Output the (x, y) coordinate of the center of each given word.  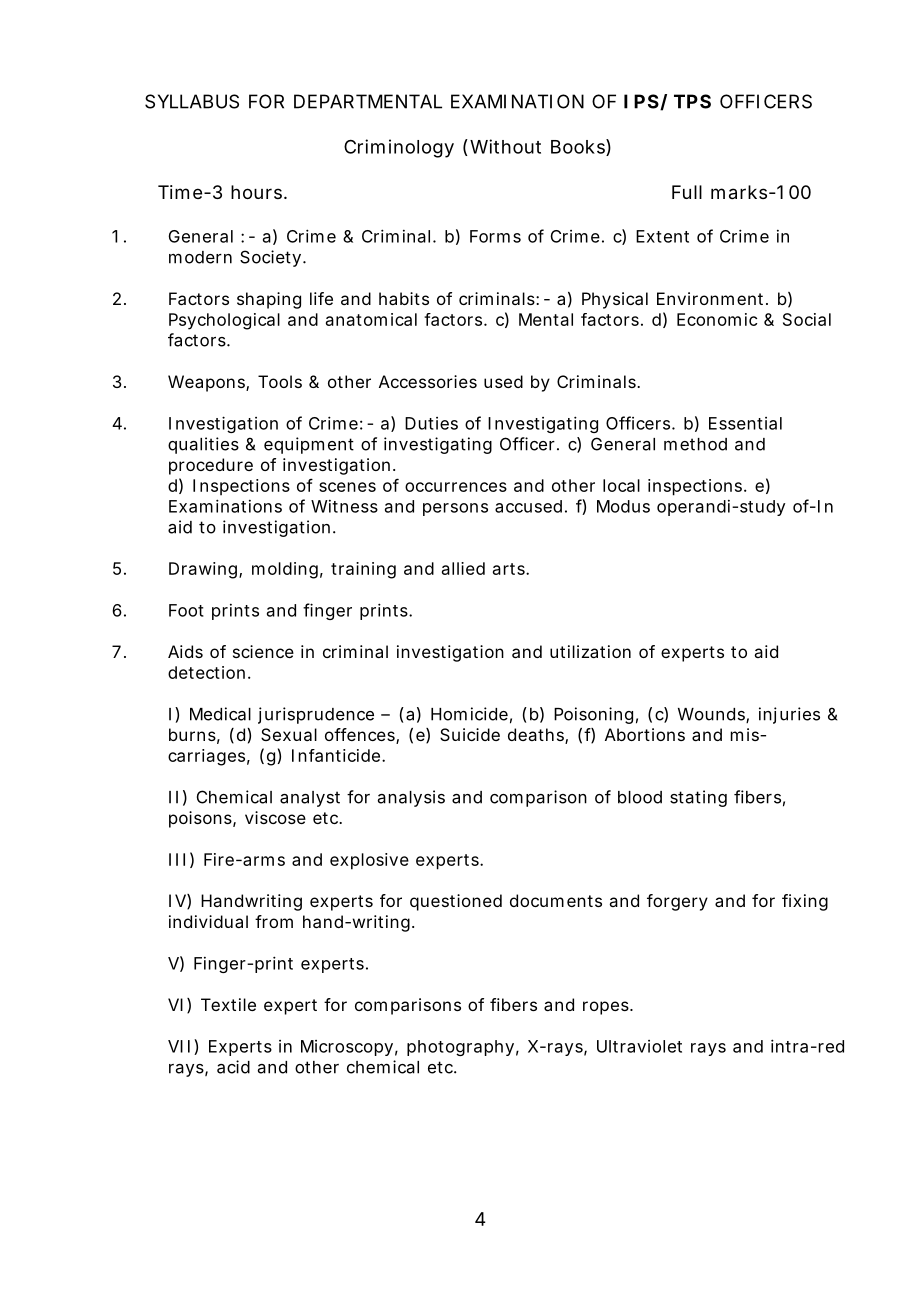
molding (285, 570)
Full (687, 192)
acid (233, 1067)
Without (505, 146)
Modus (623, 506)
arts (510, 569)
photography (460, 1048)
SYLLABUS (192, 101)
